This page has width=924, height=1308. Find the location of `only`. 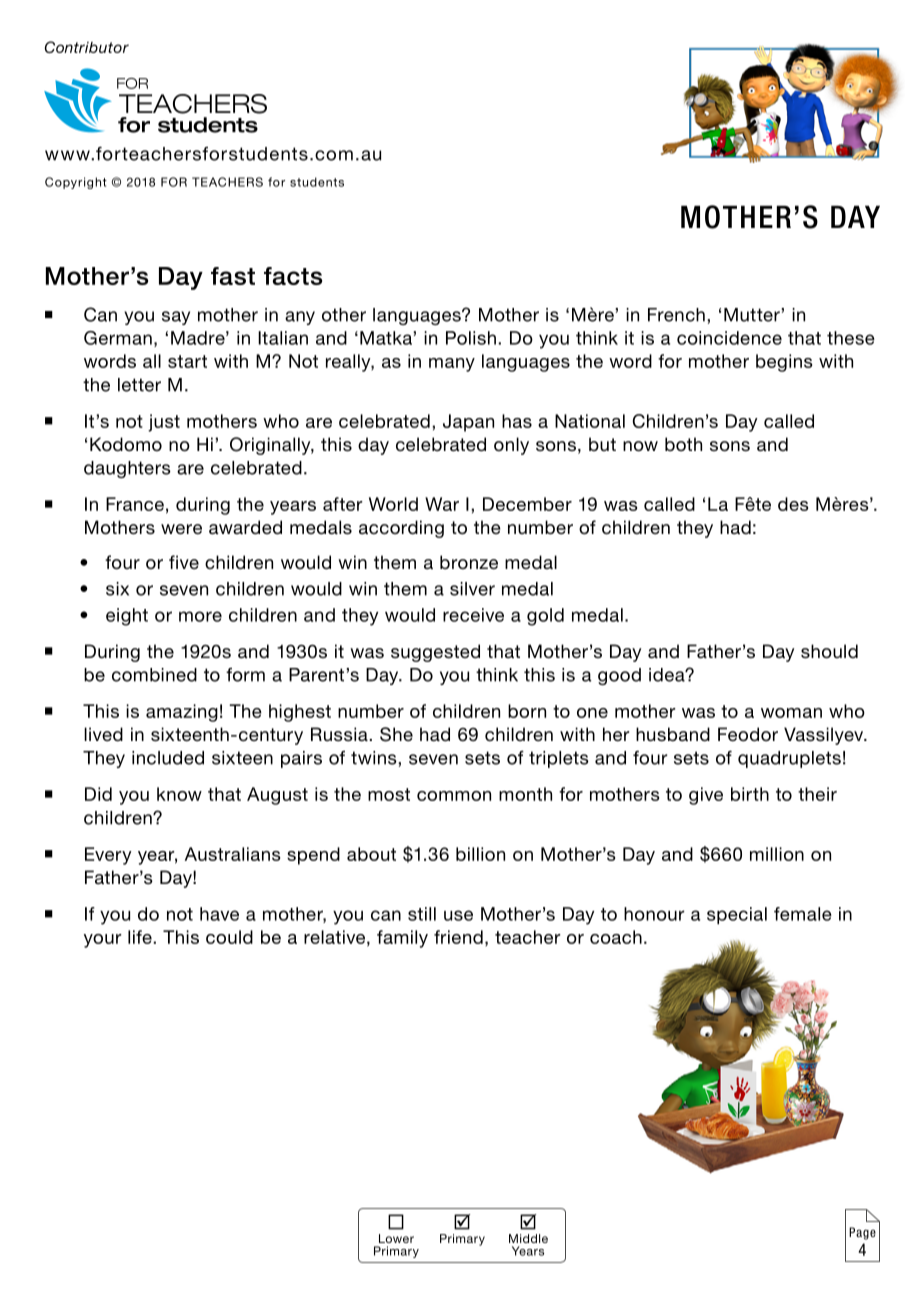

only is located at coordinates (511, 446).
